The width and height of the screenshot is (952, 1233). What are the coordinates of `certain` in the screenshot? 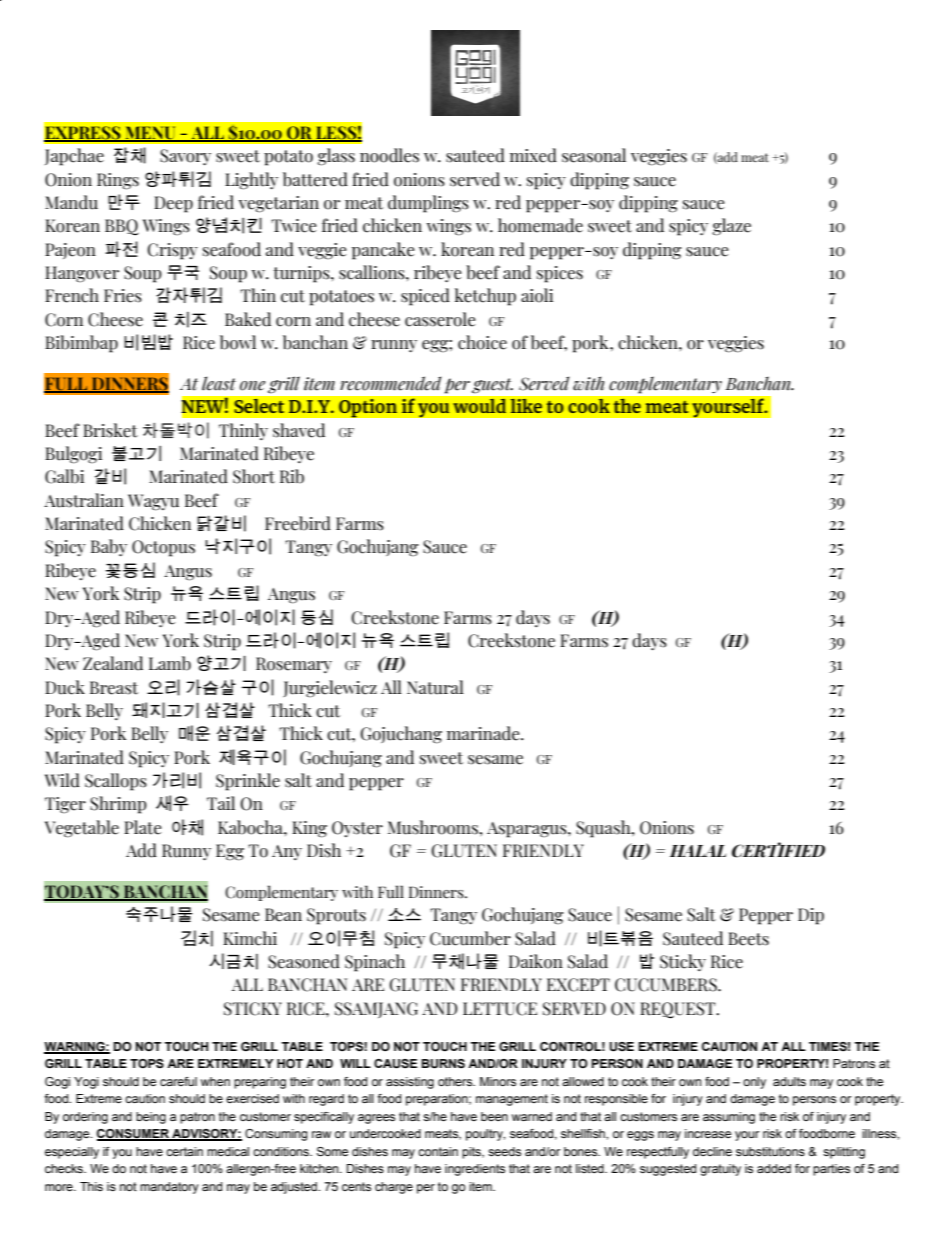 It's located at (184, 1151).
